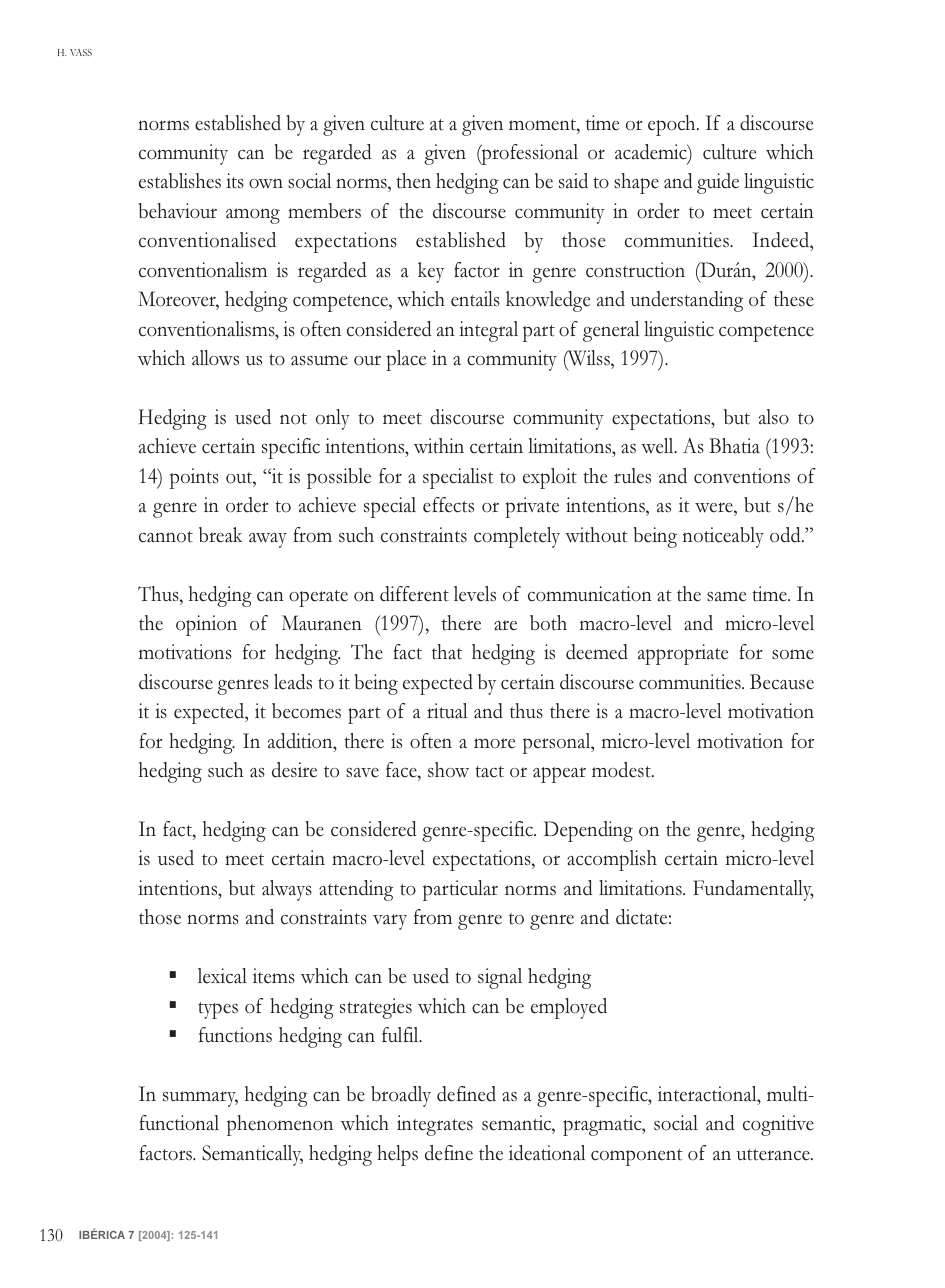  Describe the element at coordinates (200, 1099) in the screenshot. I see `summary` at that location.
